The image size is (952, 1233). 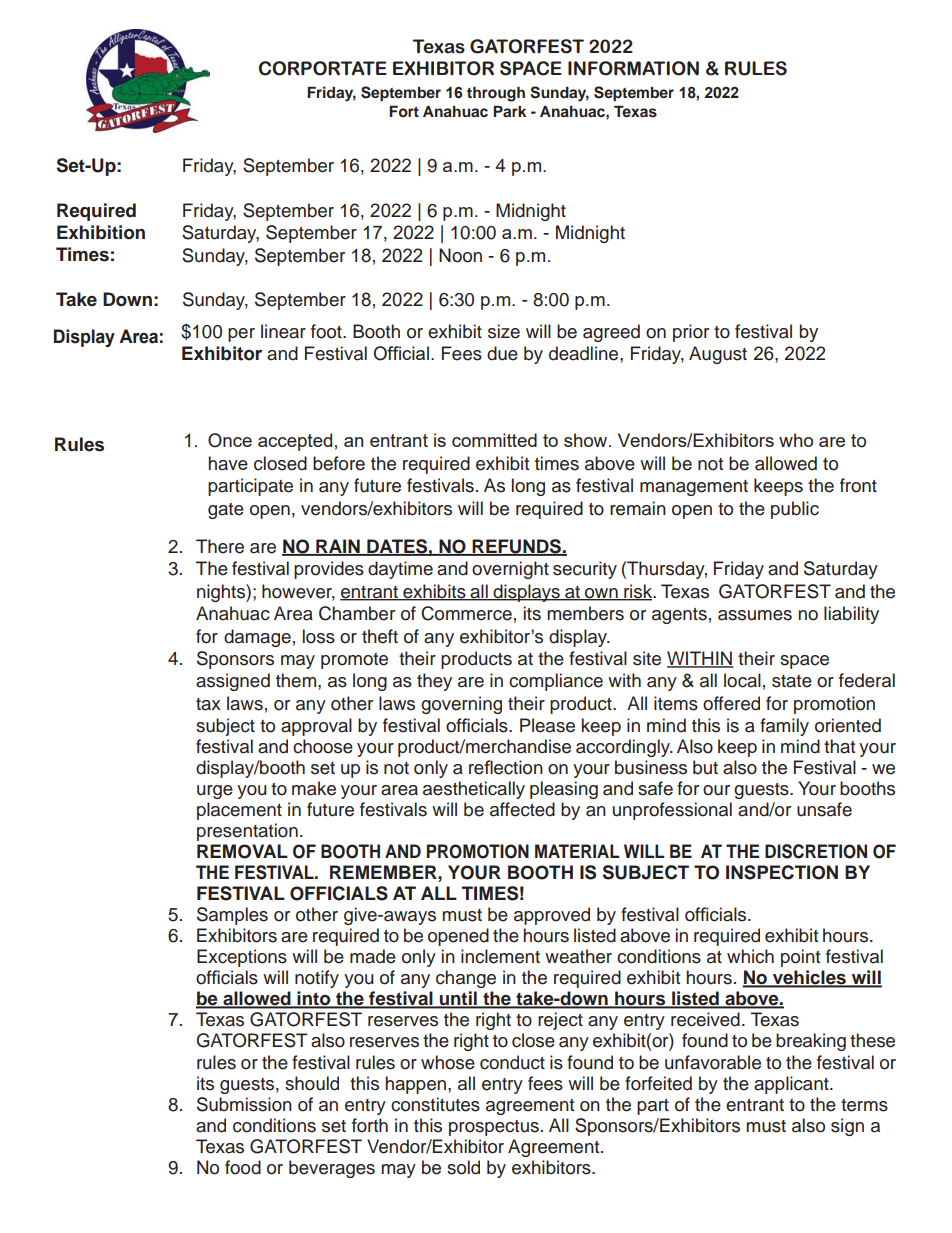 I want to click on due, so click(x=502, y=353).
